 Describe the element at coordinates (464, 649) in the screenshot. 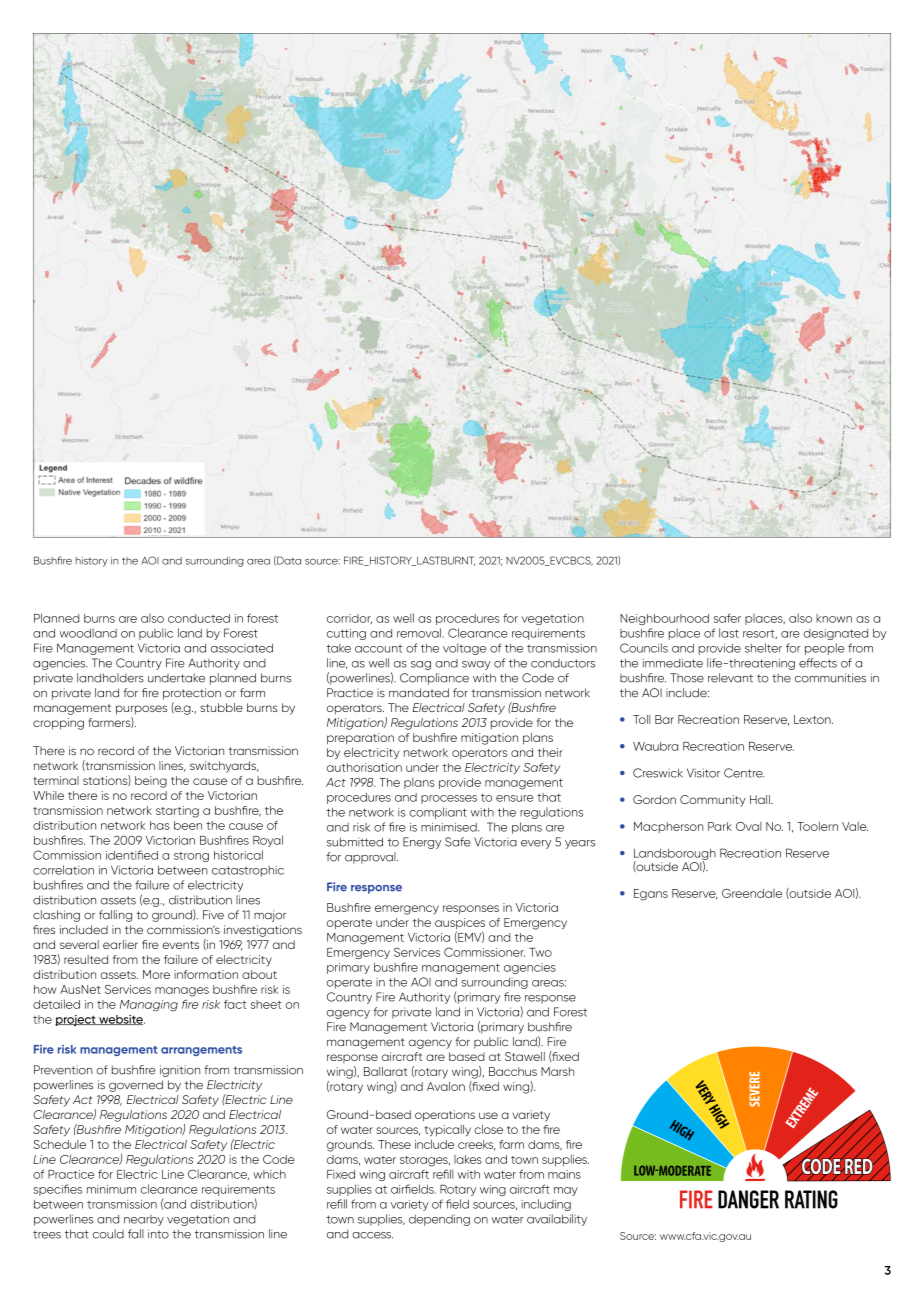

I see `voltage` at that location.
